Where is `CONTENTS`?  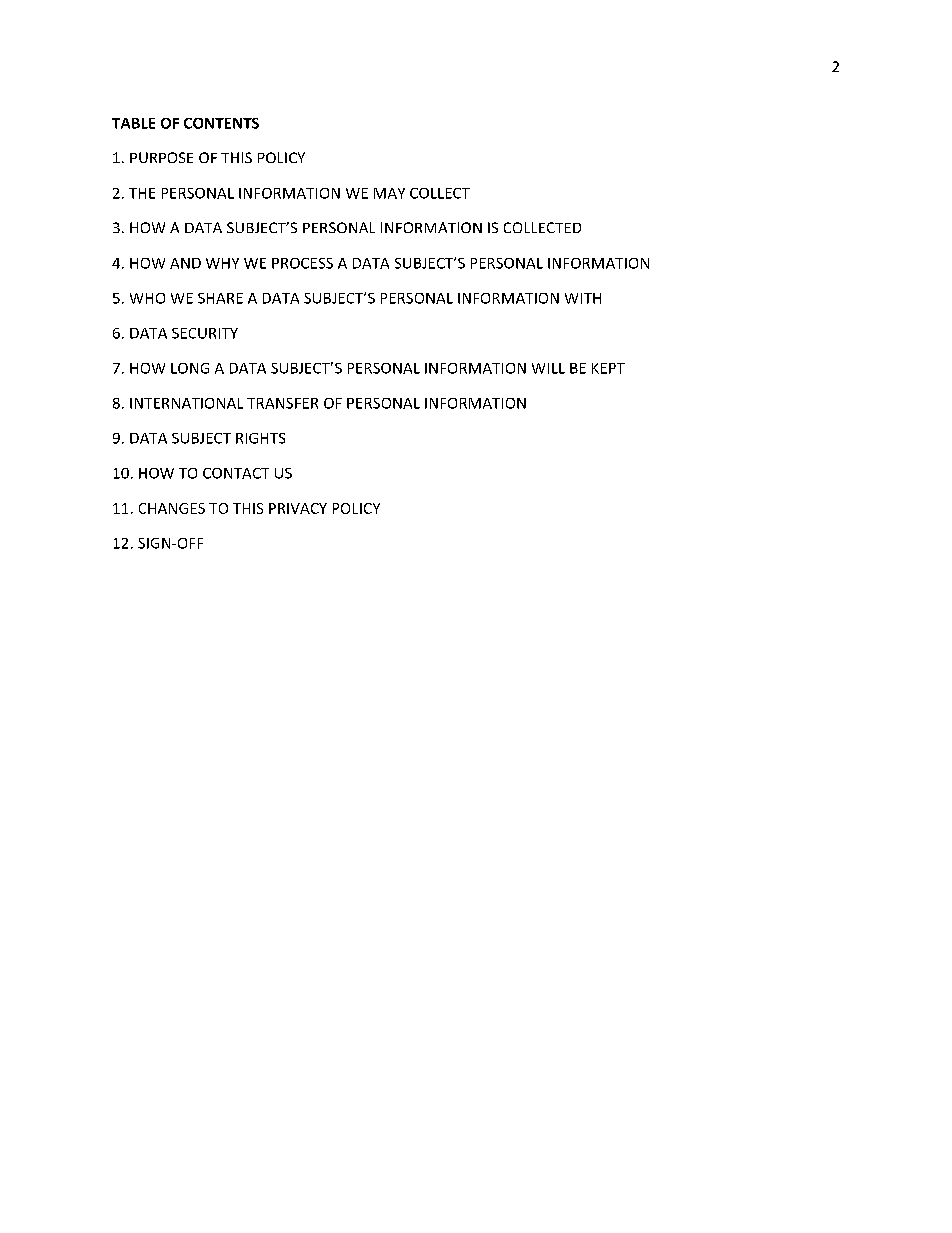
CONTENTS is located at coordinates (221, 123).
